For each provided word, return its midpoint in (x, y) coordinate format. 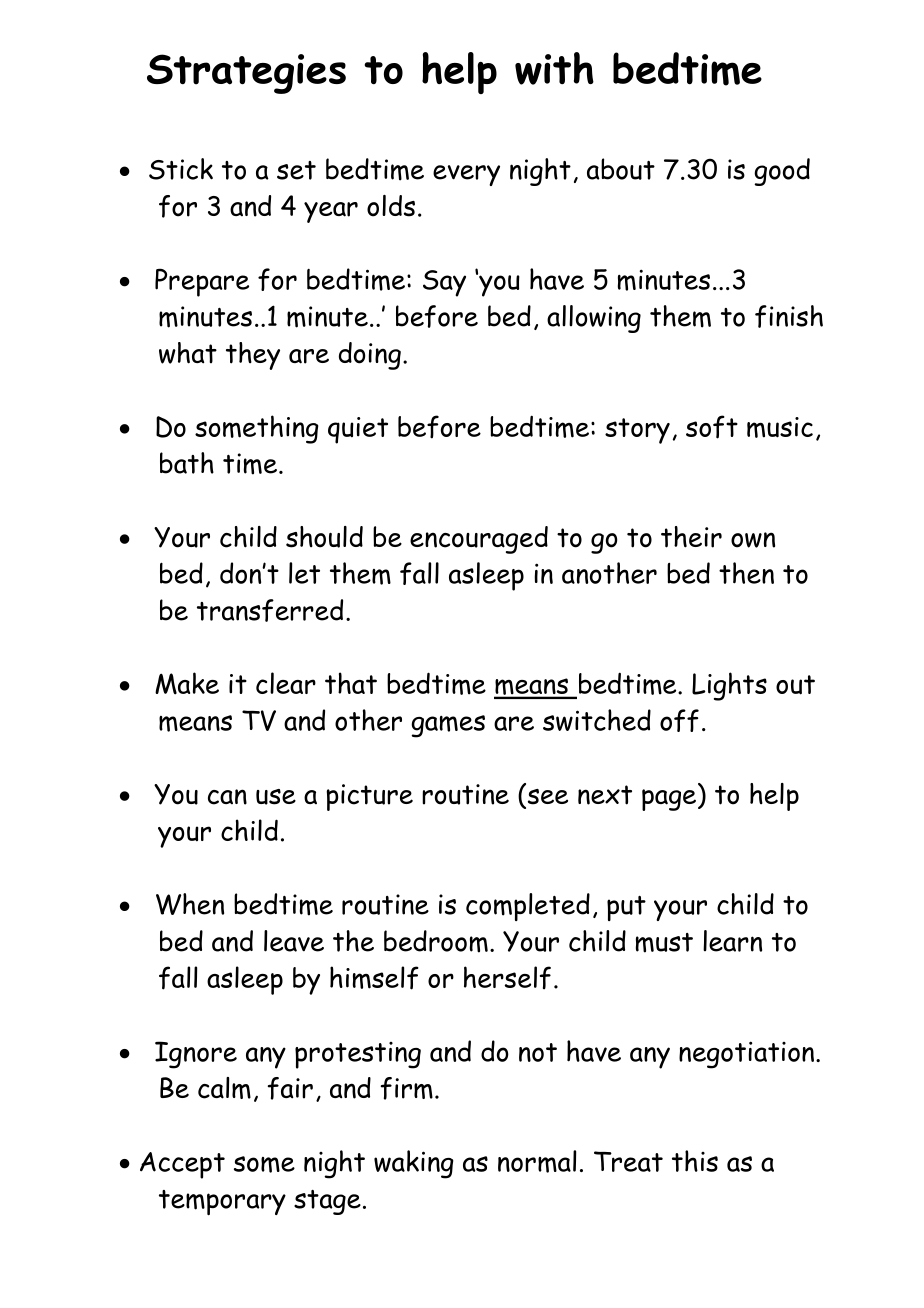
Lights (729, 686)
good (782, 172)
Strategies (246, 74)
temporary (222, 1202)
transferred (270, 610)
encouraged (479, 540)
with (554, 68)
